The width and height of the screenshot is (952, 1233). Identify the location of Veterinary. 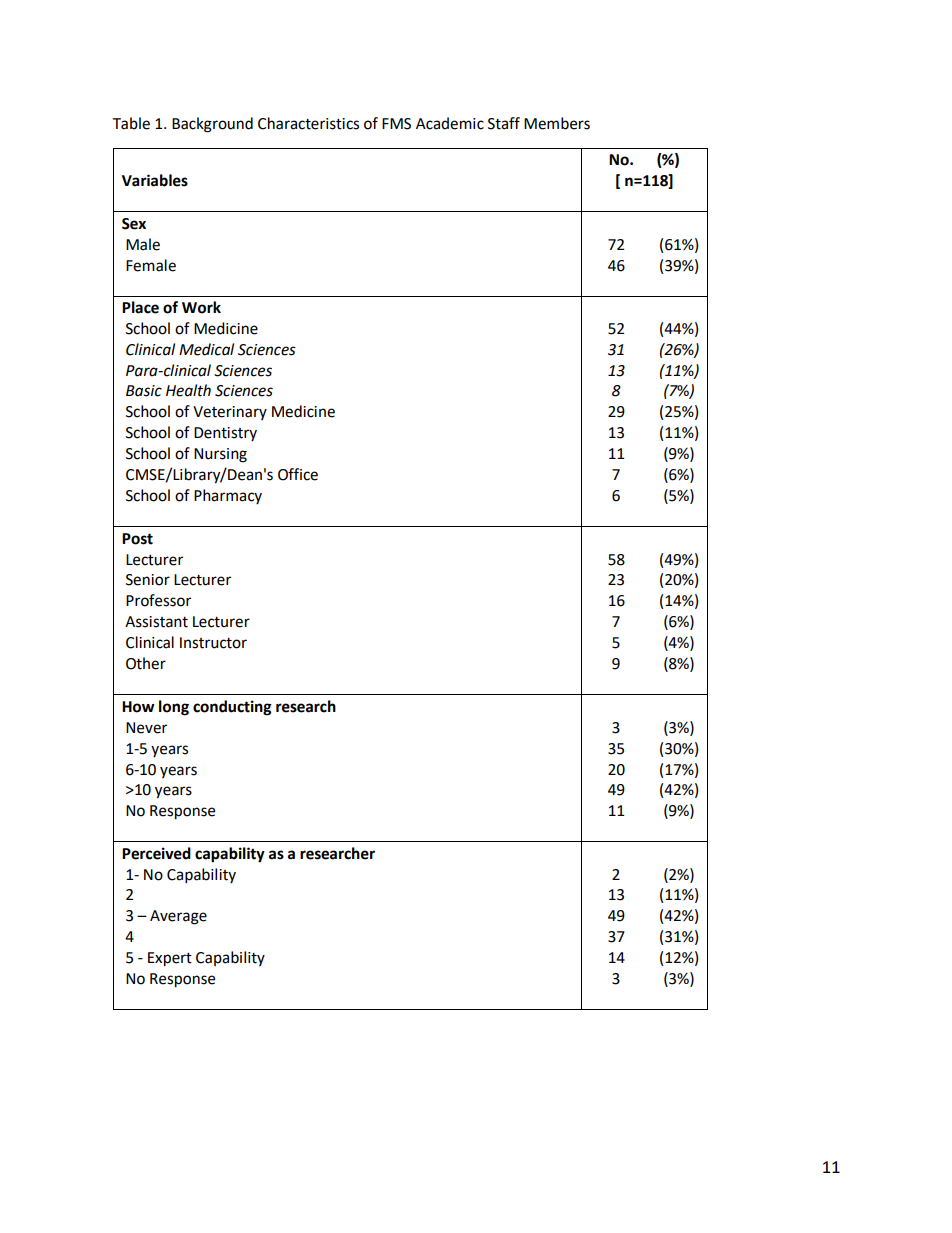
(230, 413).
